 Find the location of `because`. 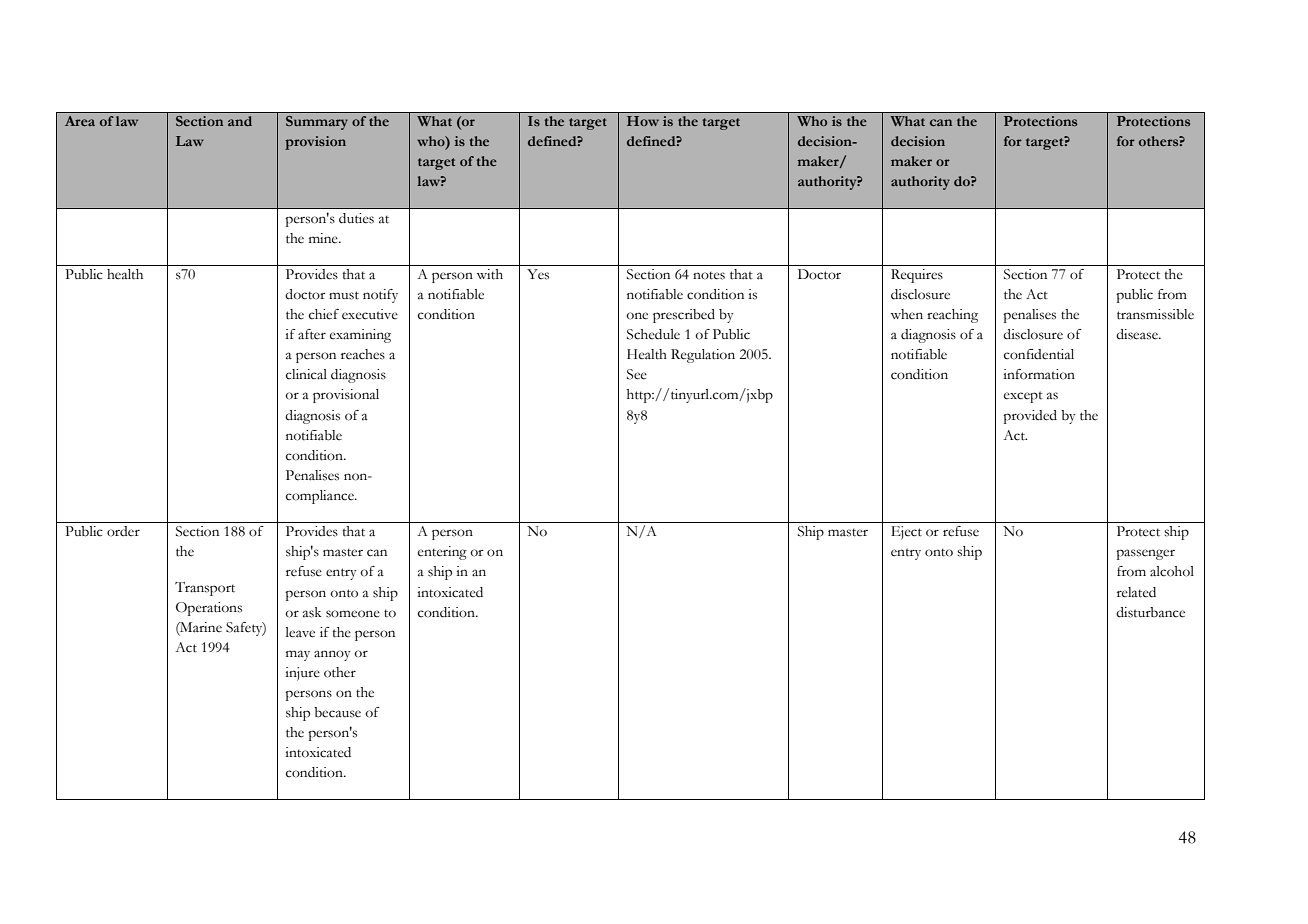

because is located at coordinates (337, 712).
